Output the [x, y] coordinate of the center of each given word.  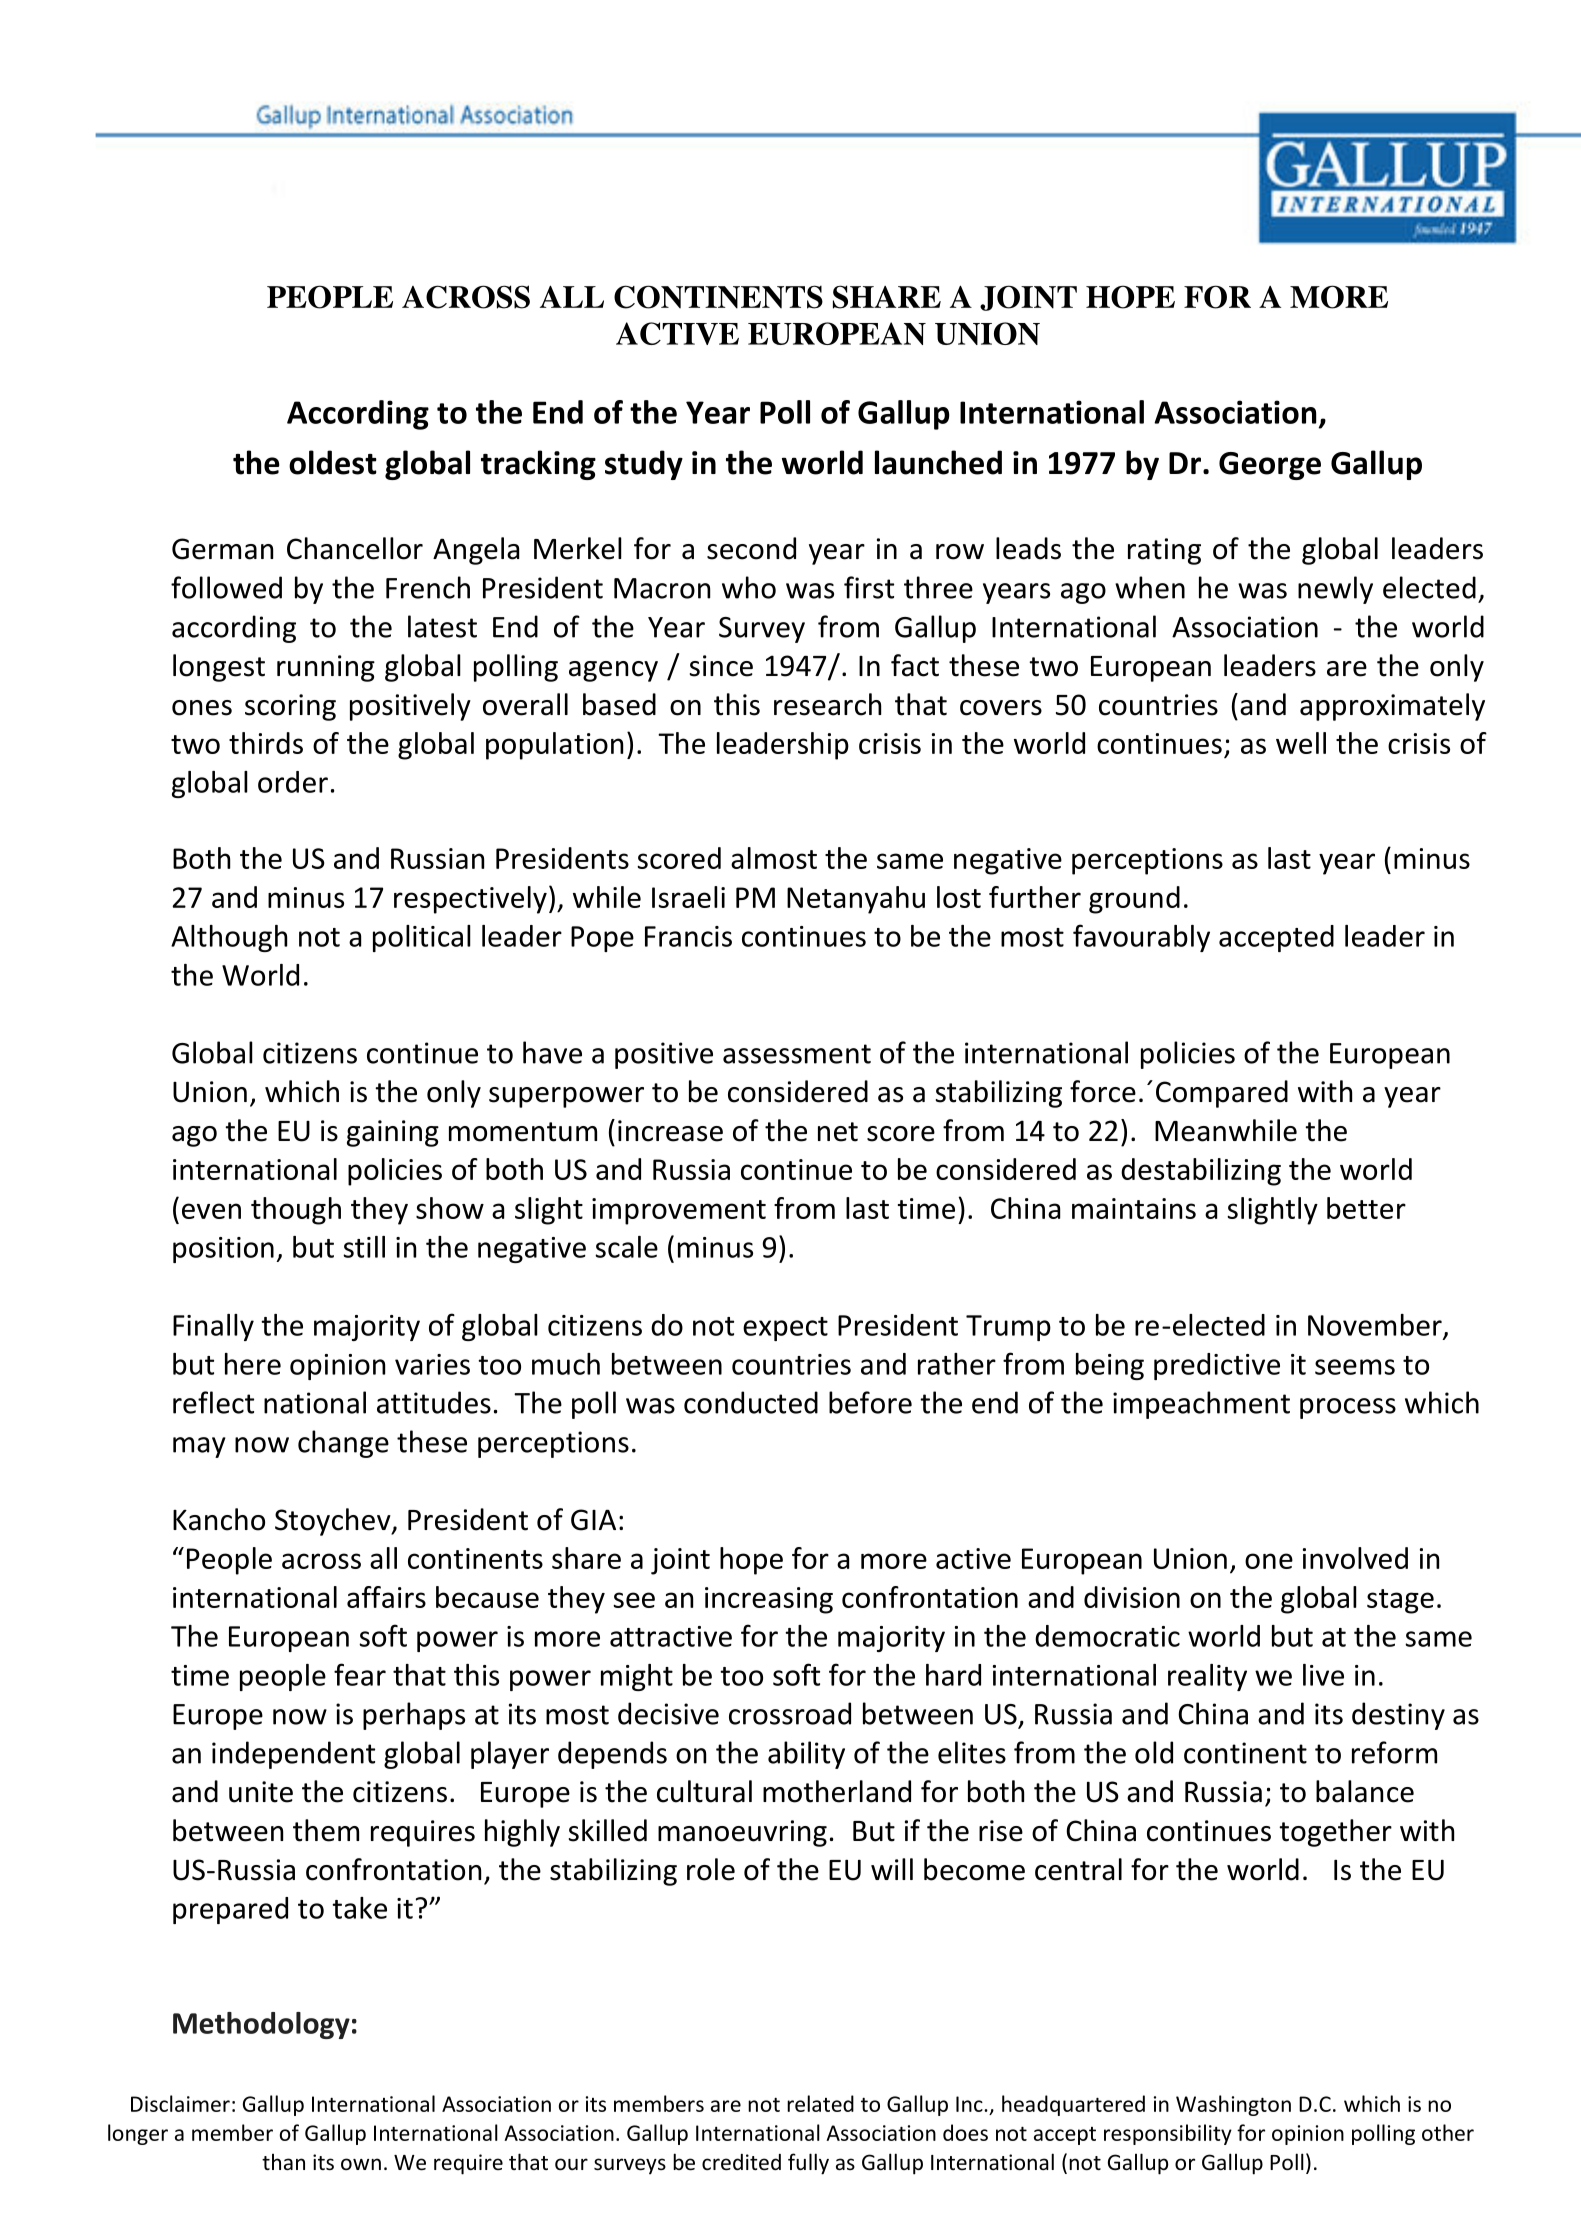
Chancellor [355, 548]
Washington [1233, 2105]
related [820, 2103]
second [751, 548]
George [1270, 466]
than [283, 2162]
